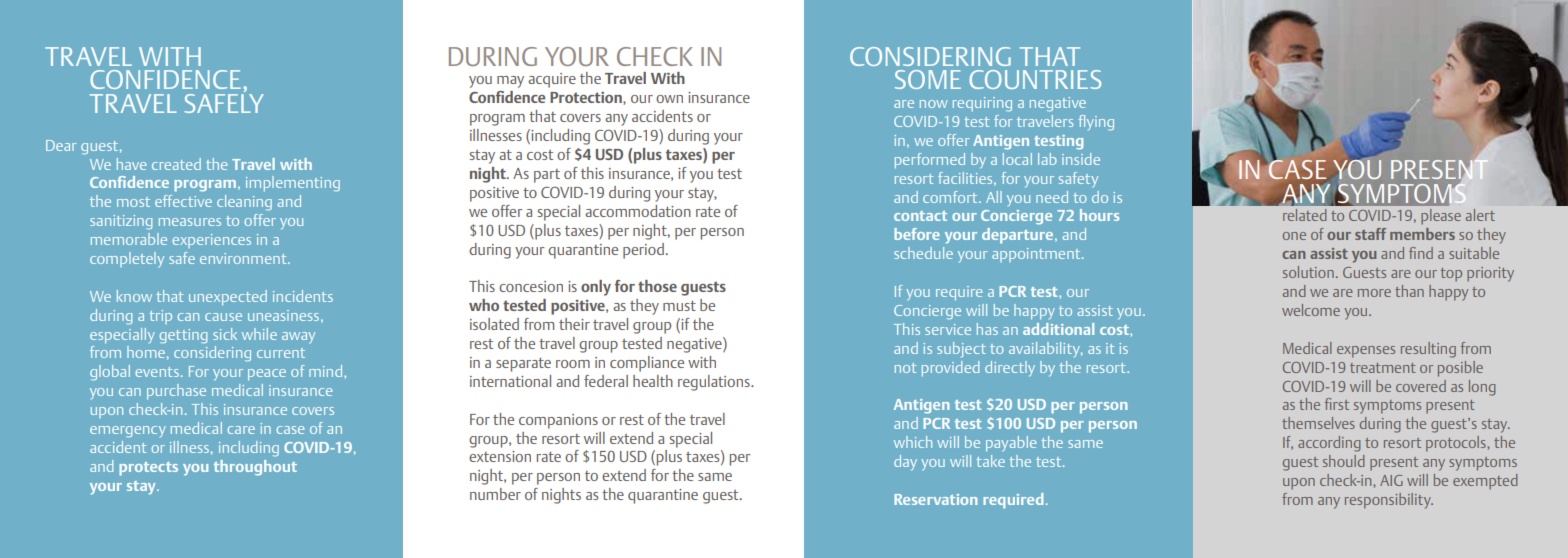 The image size is (1568, 558). I want to click on throughout, so click(255, 468).
